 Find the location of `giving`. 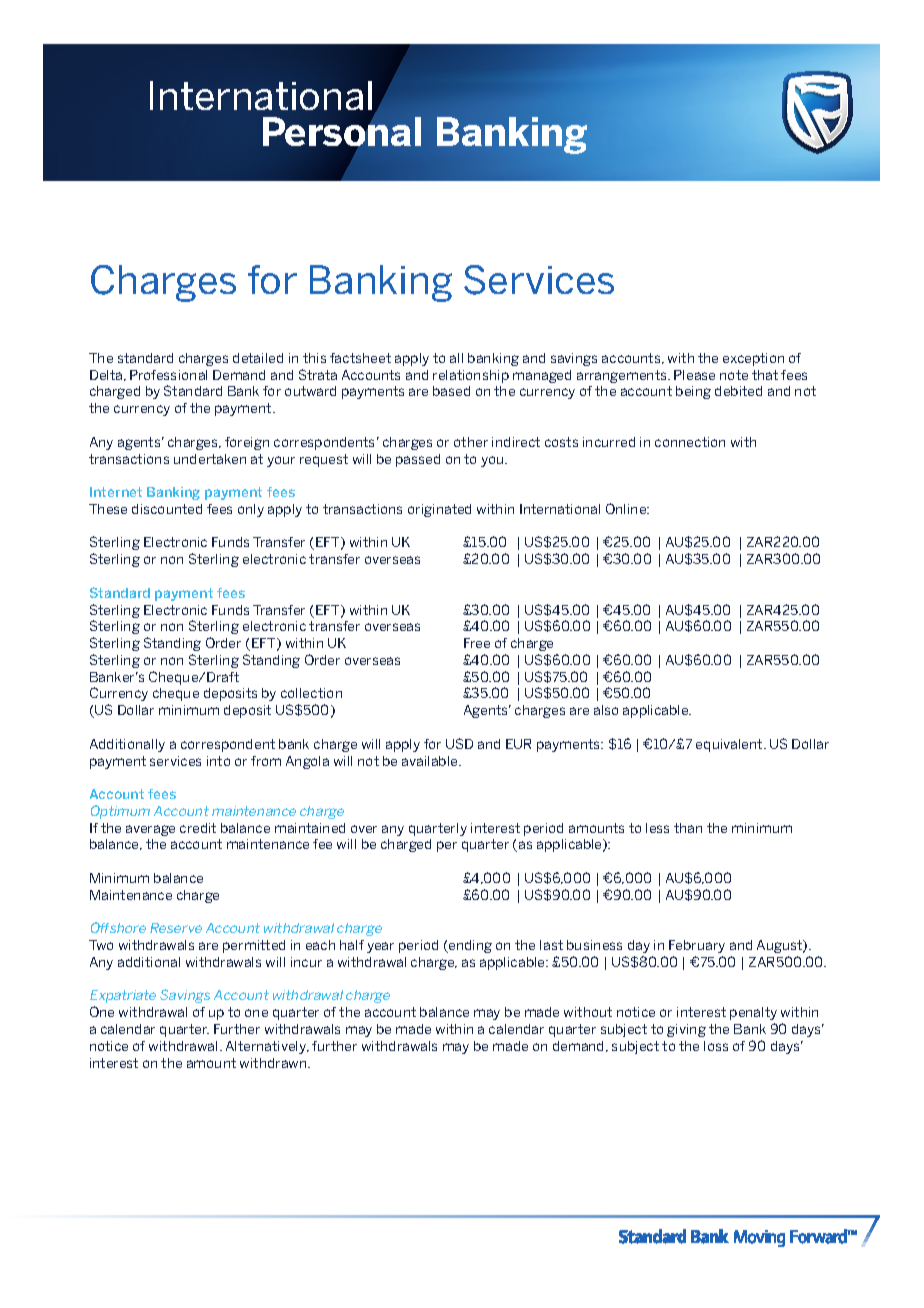

giving is located at coordinates (686, 1030).
